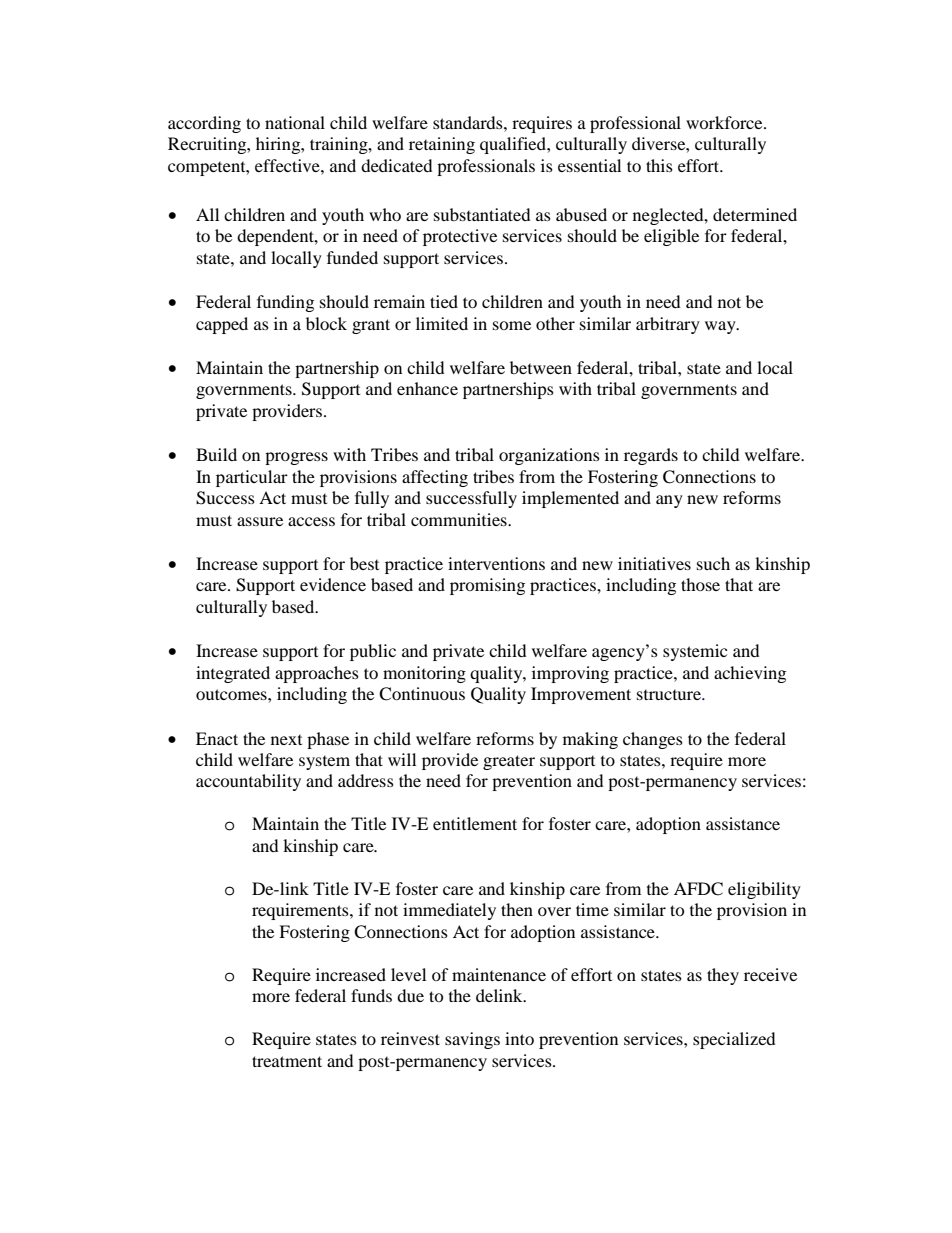  I want to click on promising, so click(487, 586).
